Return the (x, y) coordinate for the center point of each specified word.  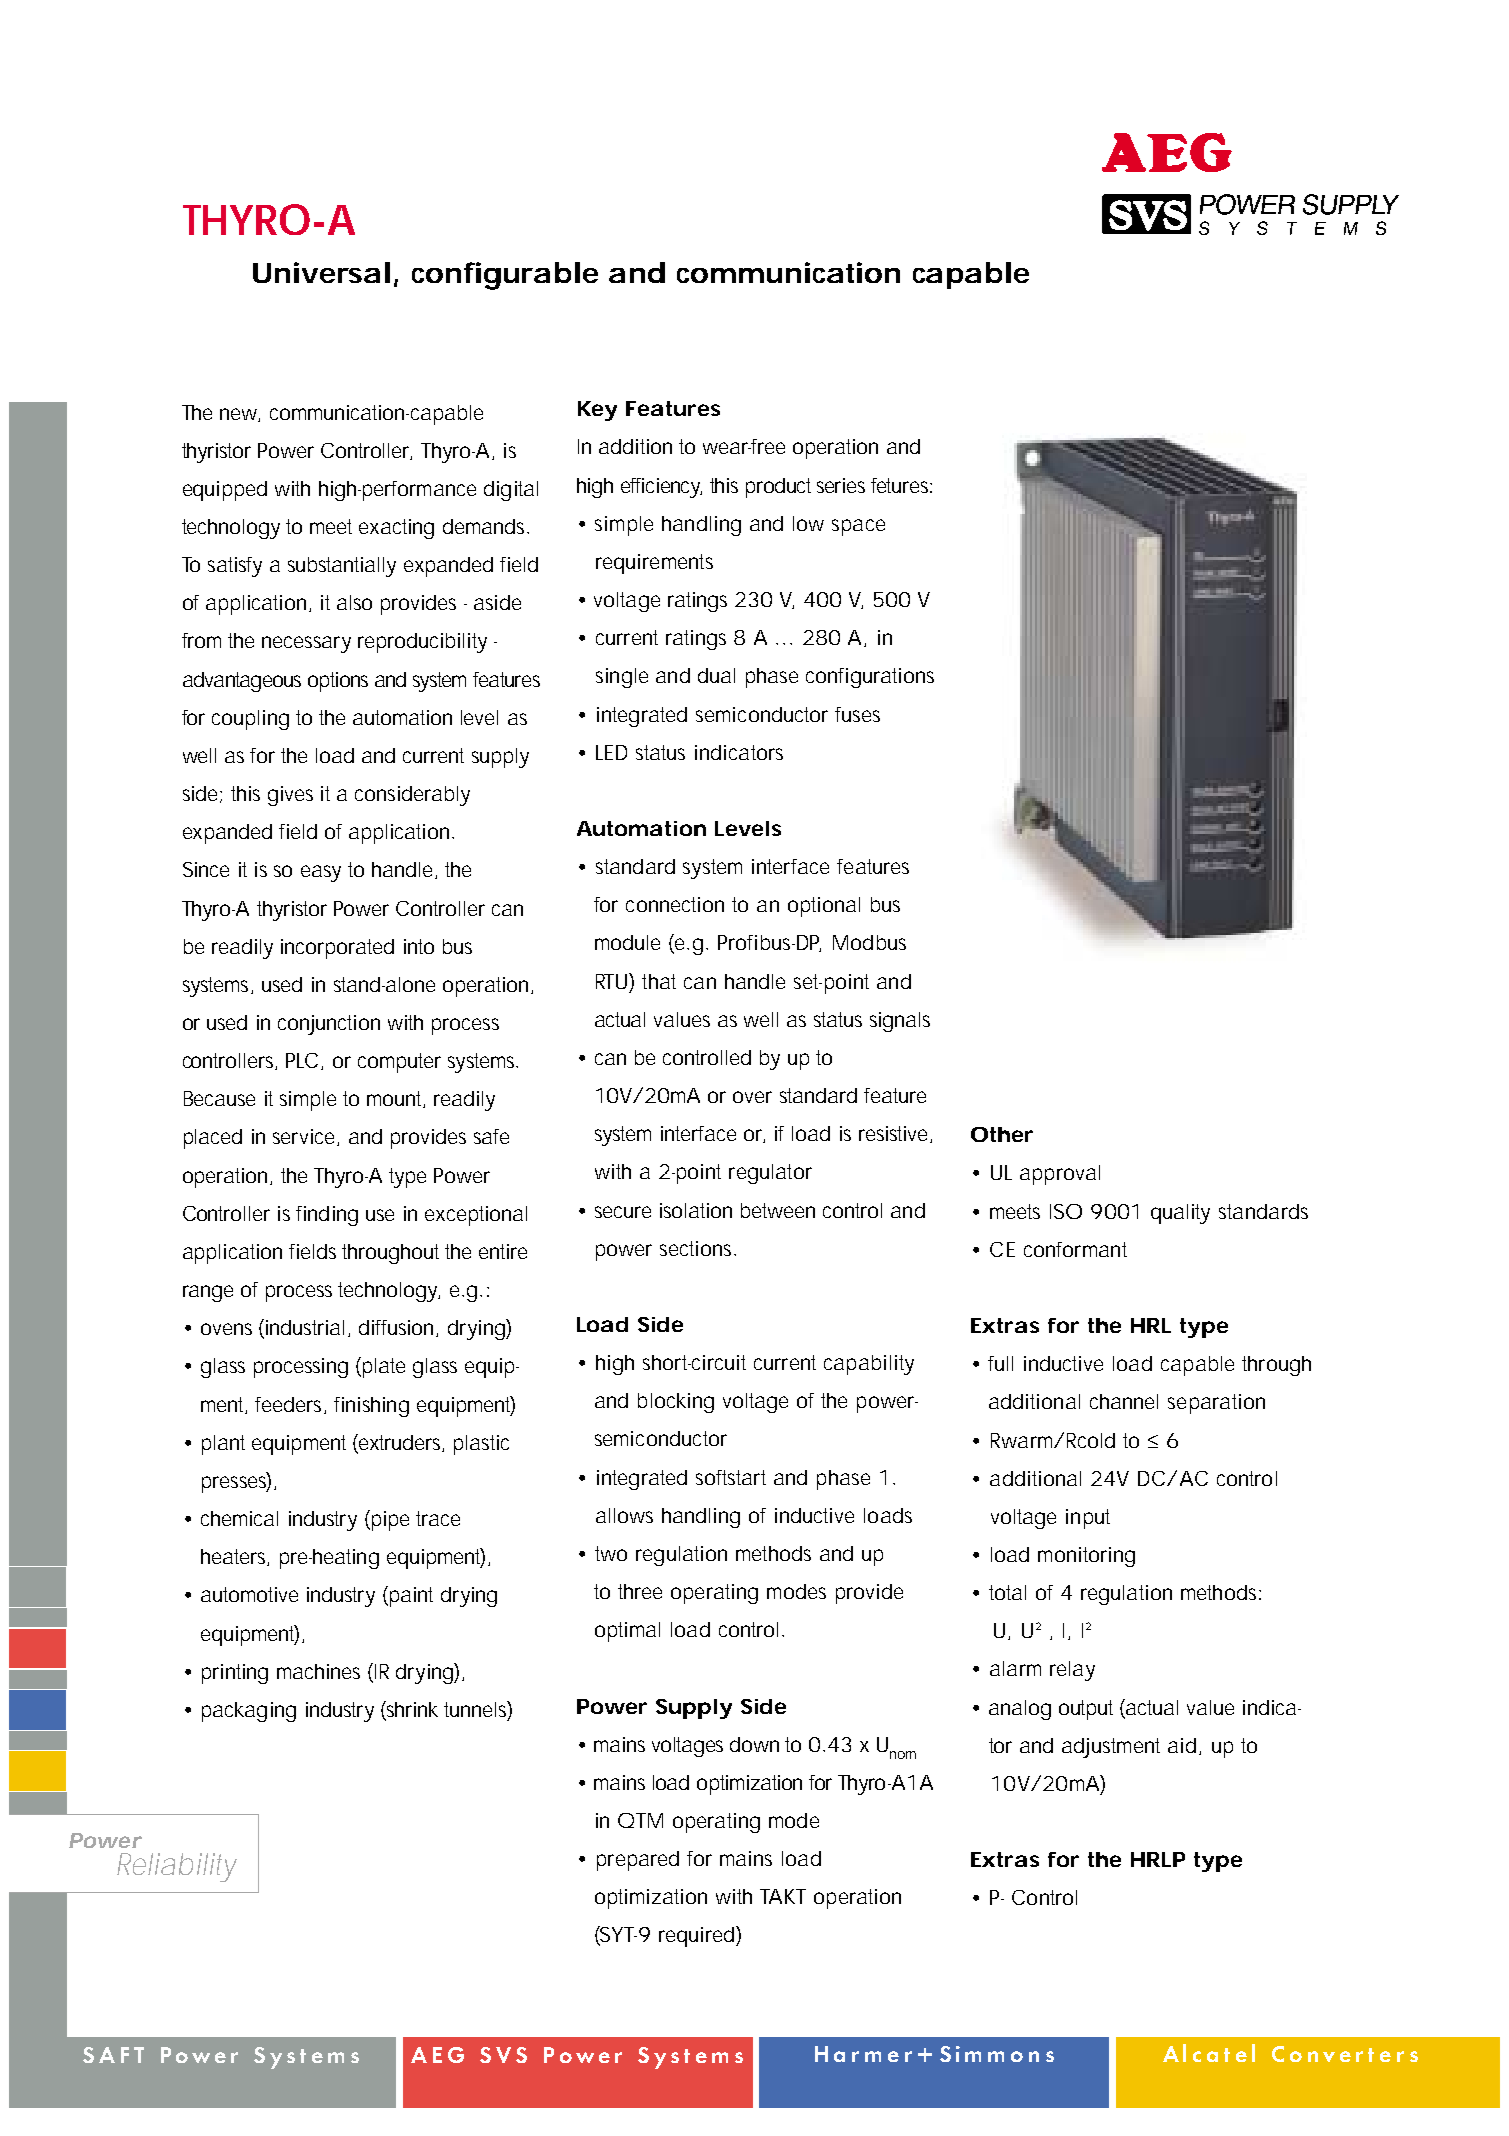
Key (597, 411)
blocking (676, 1403)
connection (675, 904)
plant (223, 1445)
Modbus (869, 942)
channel (1124, 1401)
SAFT (113, 2055)
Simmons (997, 2054)
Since (206, 869)
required (698, 1936)
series (841, 485)
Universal (321, 272)
